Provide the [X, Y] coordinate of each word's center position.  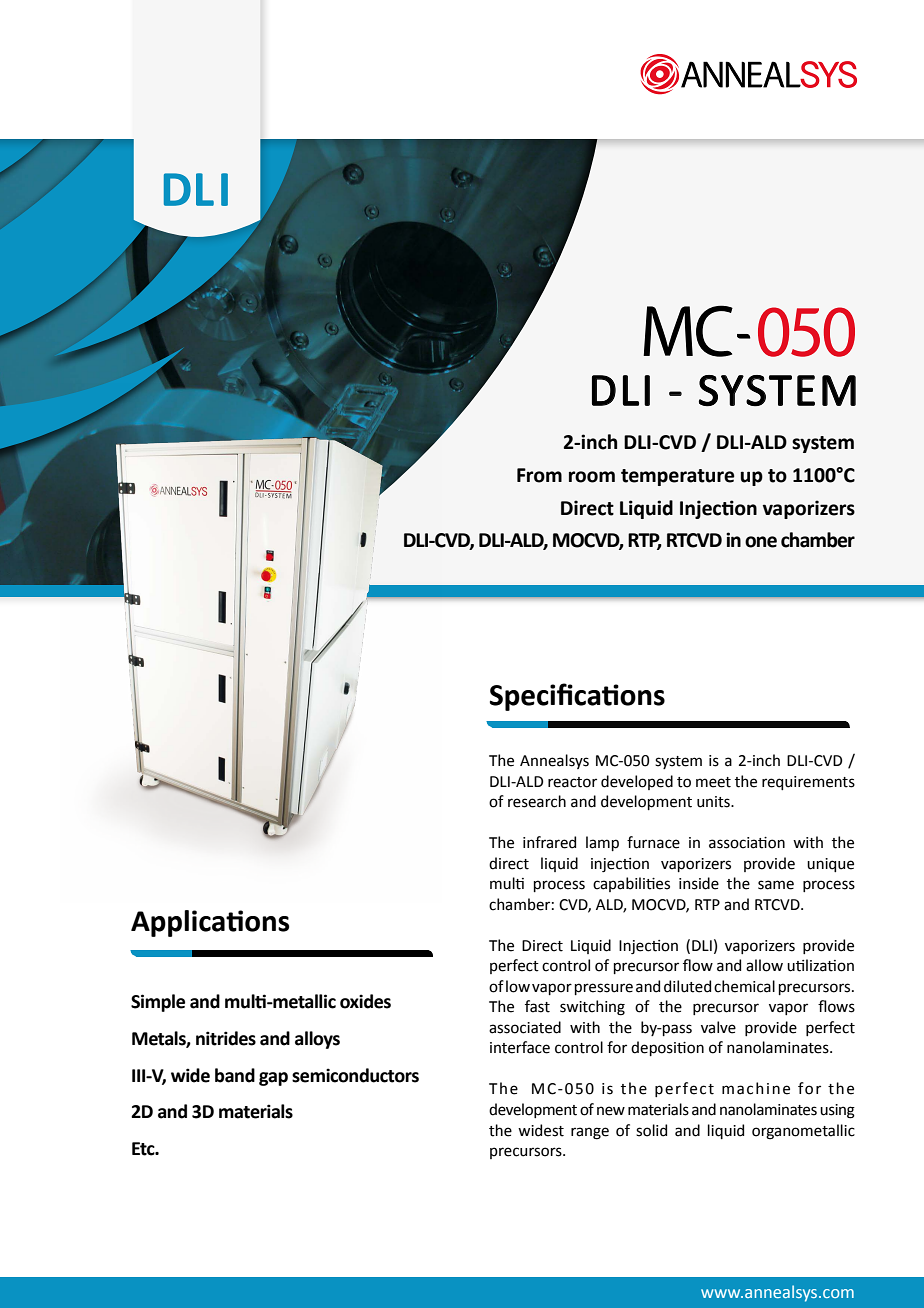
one [761, 542]
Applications [210, 923]
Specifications [577, 697]
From [539, 475]
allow [764, 965]
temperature [677, 477]
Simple [158, 1003]
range [590, 1133]
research [537, 801]
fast [537, 1006]
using [837, 1111]
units [714, 802]
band [235, 1075]
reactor [572, 782]
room [592, 477]
